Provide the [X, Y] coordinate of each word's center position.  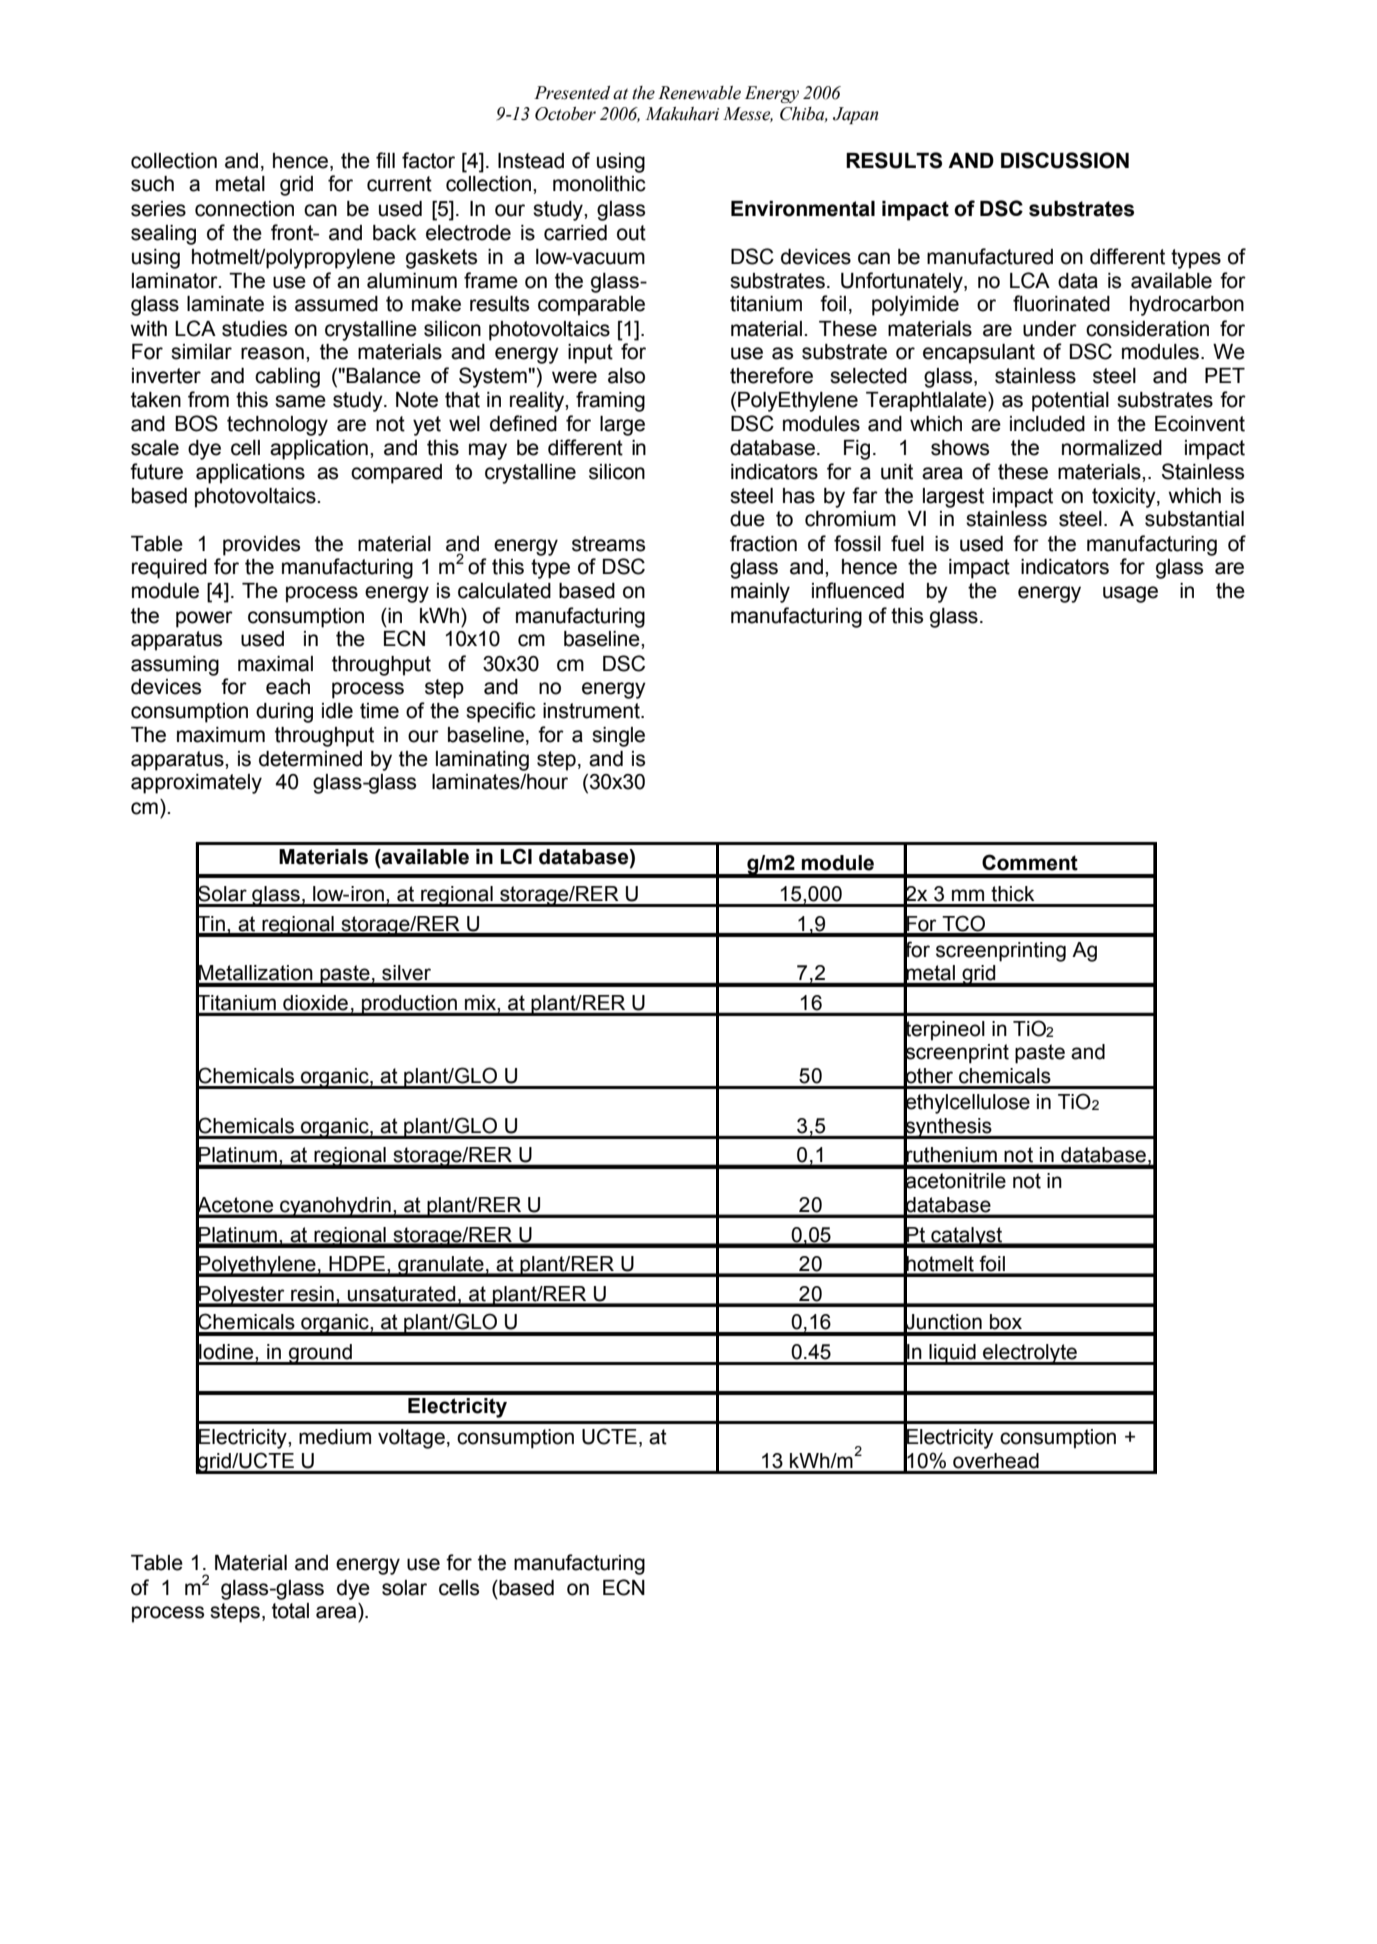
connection [244, 209]
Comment [1030, 862]
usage [1130, 594]
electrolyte [1030, 1354]
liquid [952, 1354]
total [290, 1611]
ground [320, 1354]
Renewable [699, 93]
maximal [275, 664]
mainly [760, 593]
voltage [411, 1439]
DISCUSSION [1065, 160]
